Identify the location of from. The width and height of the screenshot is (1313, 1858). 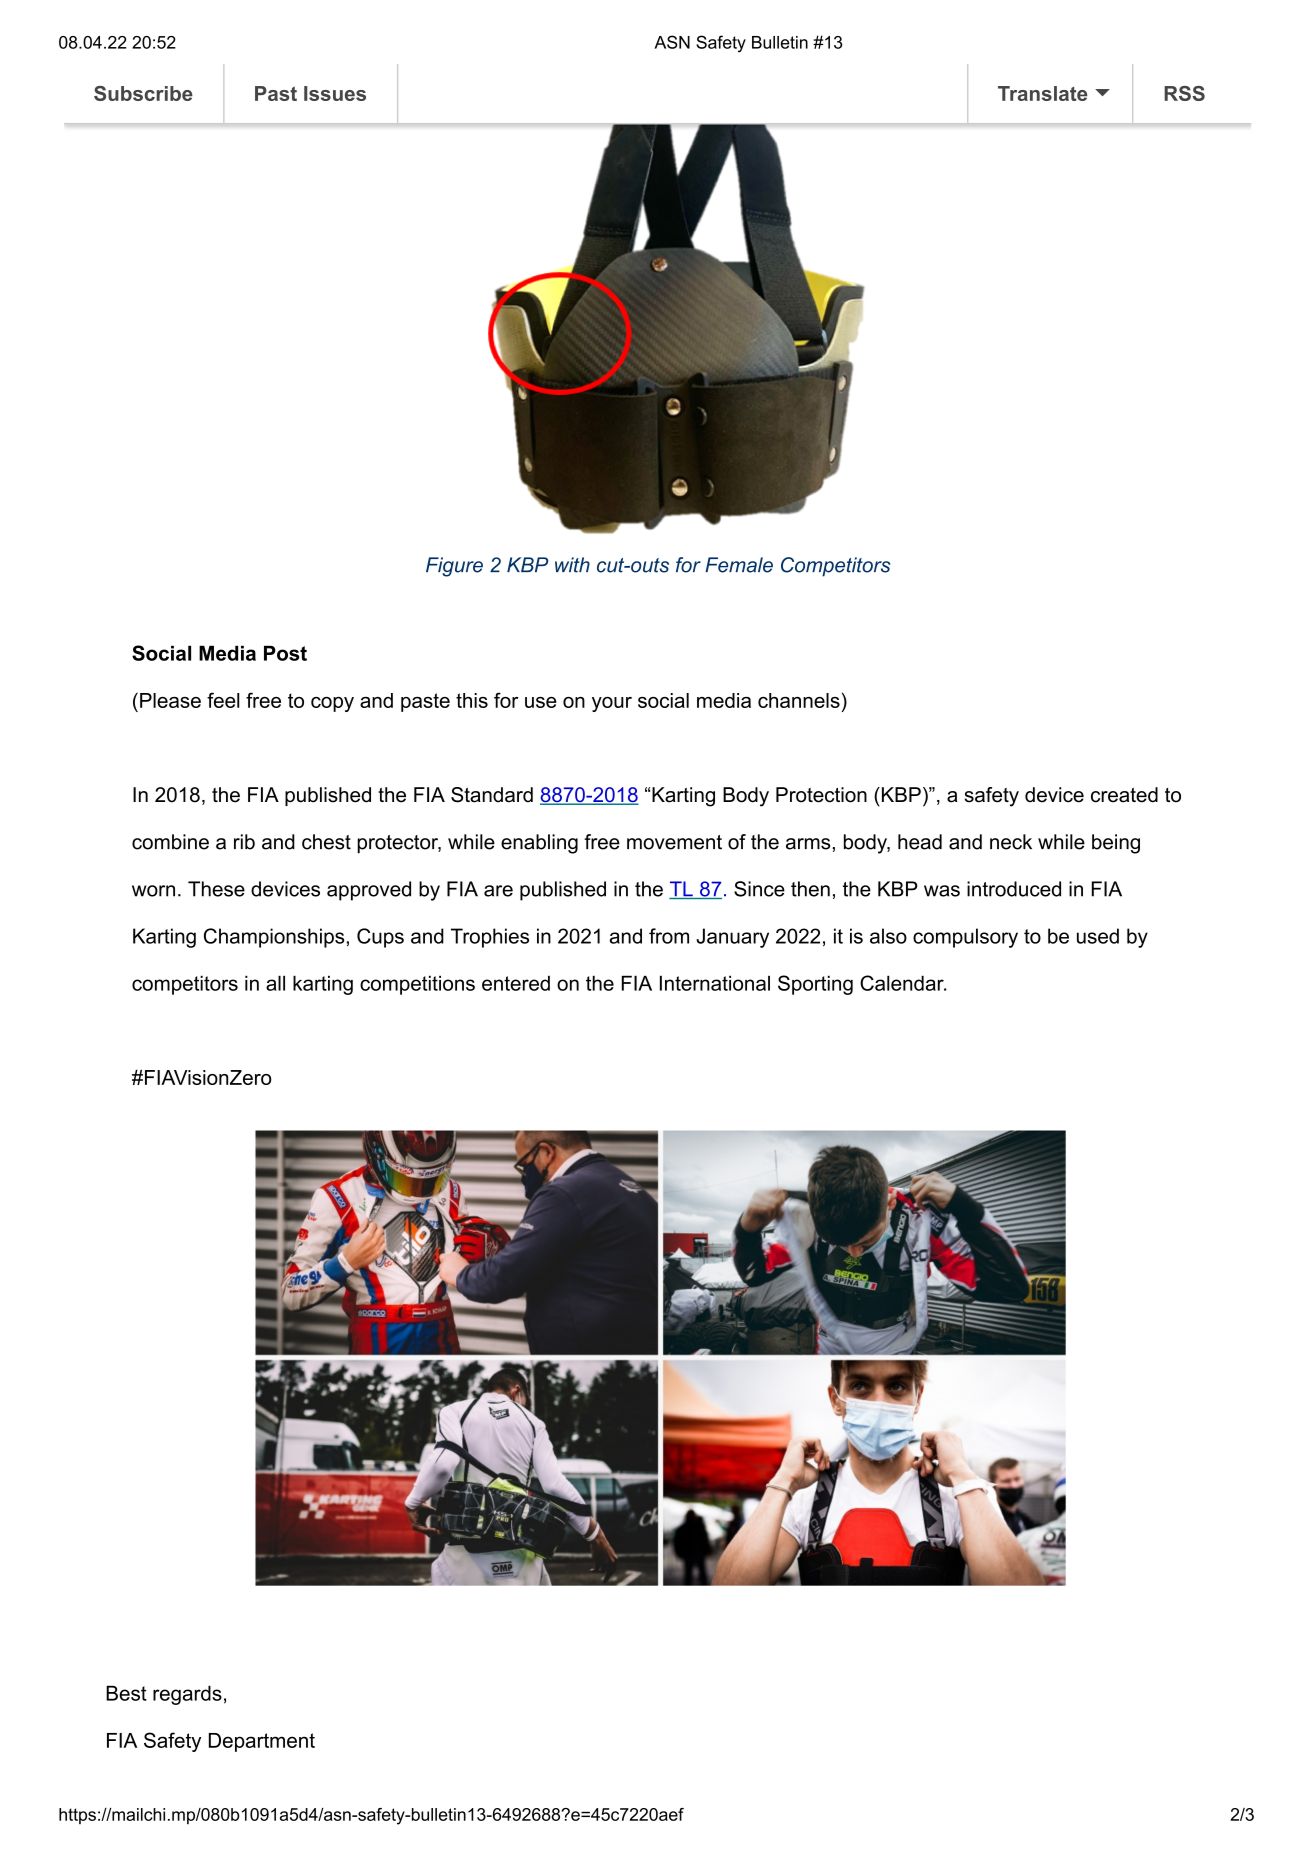
(669, 936).
